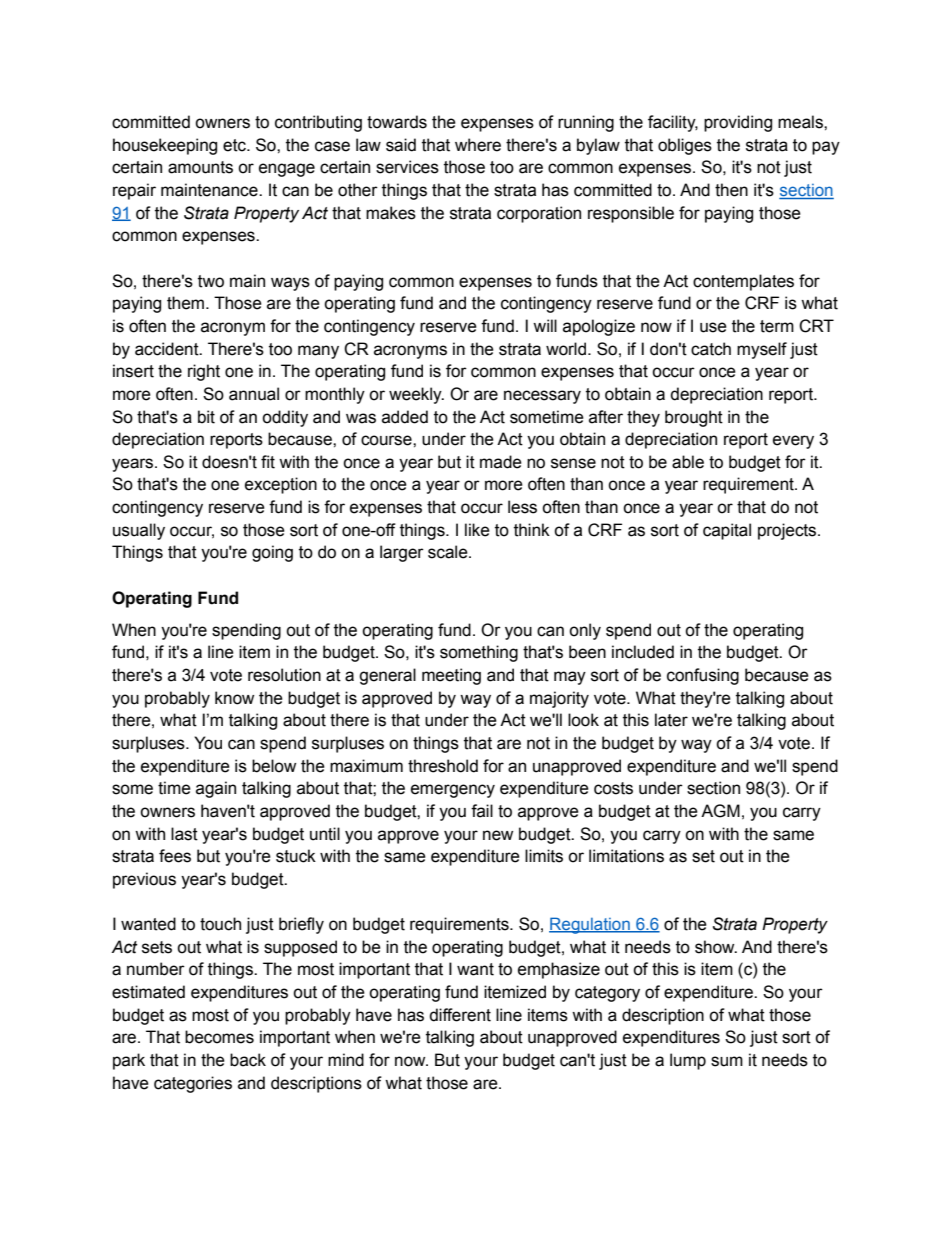 Image resolution: width=952 pixels, height=1233 pixels. What do you see at coordinates (738, 123) in the screenshot?
I see `providing` at bounding box center [738, 123].
